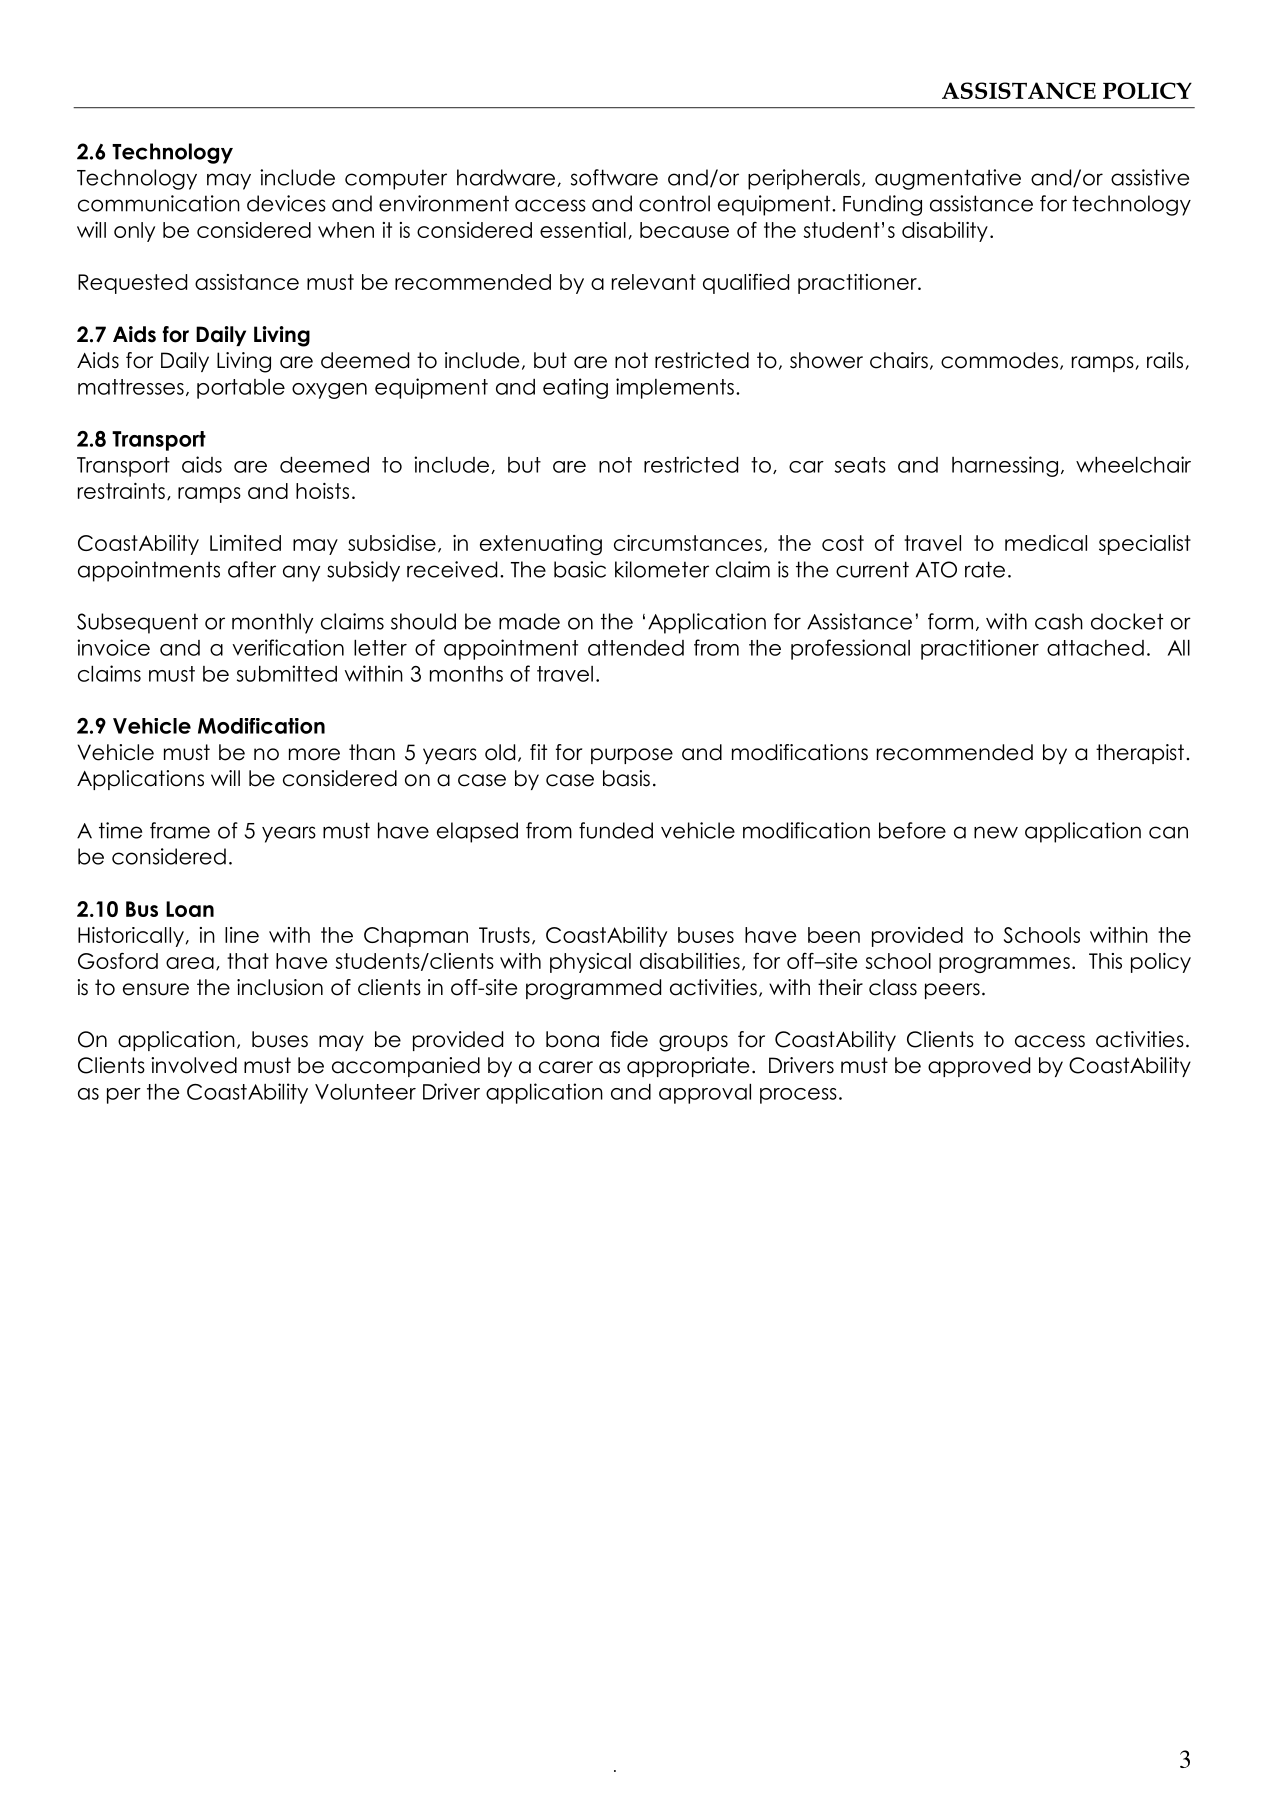 This screenshot has height=1793, width=1268. What do you see at coordinates (194, 1065) in the screenshot?
I see `involved` at bounding box center [194, 1065].
